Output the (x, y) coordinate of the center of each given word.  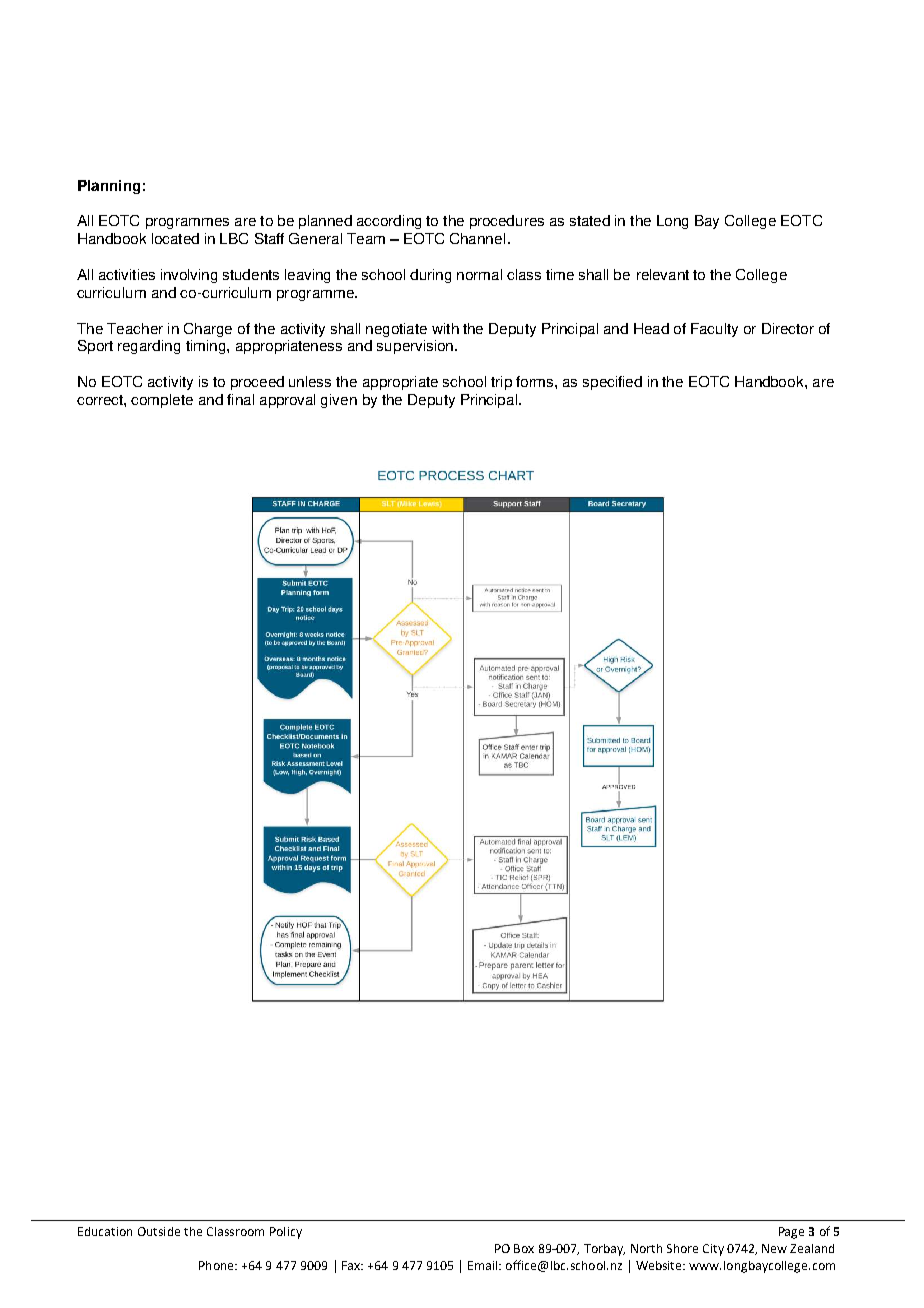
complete (162, 401)
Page (791, 1233)
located (175, 238)
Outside (159, 1231)
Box (524, 1248)
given (339, 401)
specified (612, 383)
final (240, 399)
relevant (663, 274)
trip (501, 383)
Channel (477, 238)
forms (536, 381)
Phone (217, 1265)
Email (484, 1265)
